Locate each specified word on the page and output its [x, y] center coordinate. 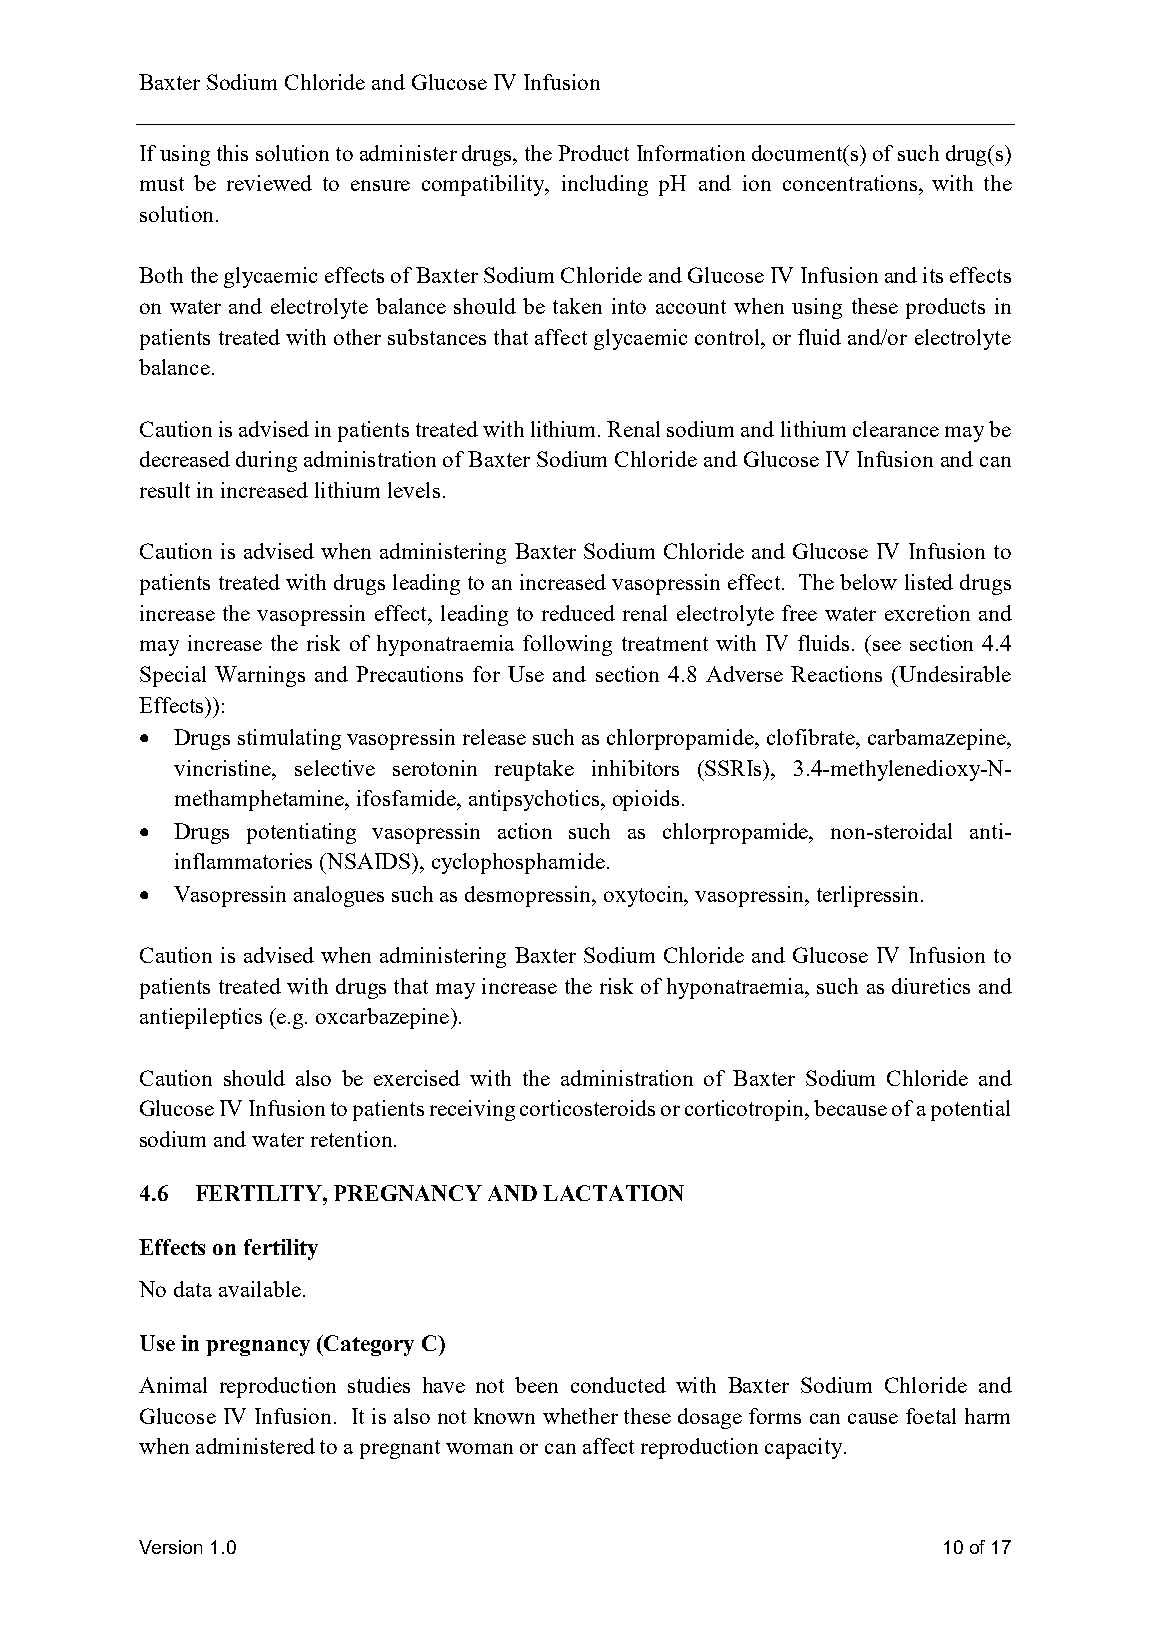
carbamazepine [938, 739]
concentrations [851, 183]
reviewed [269, 183]
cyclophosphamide [518, 863]
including [605, 185]
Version [170, 1547]
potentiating [301, 833]
